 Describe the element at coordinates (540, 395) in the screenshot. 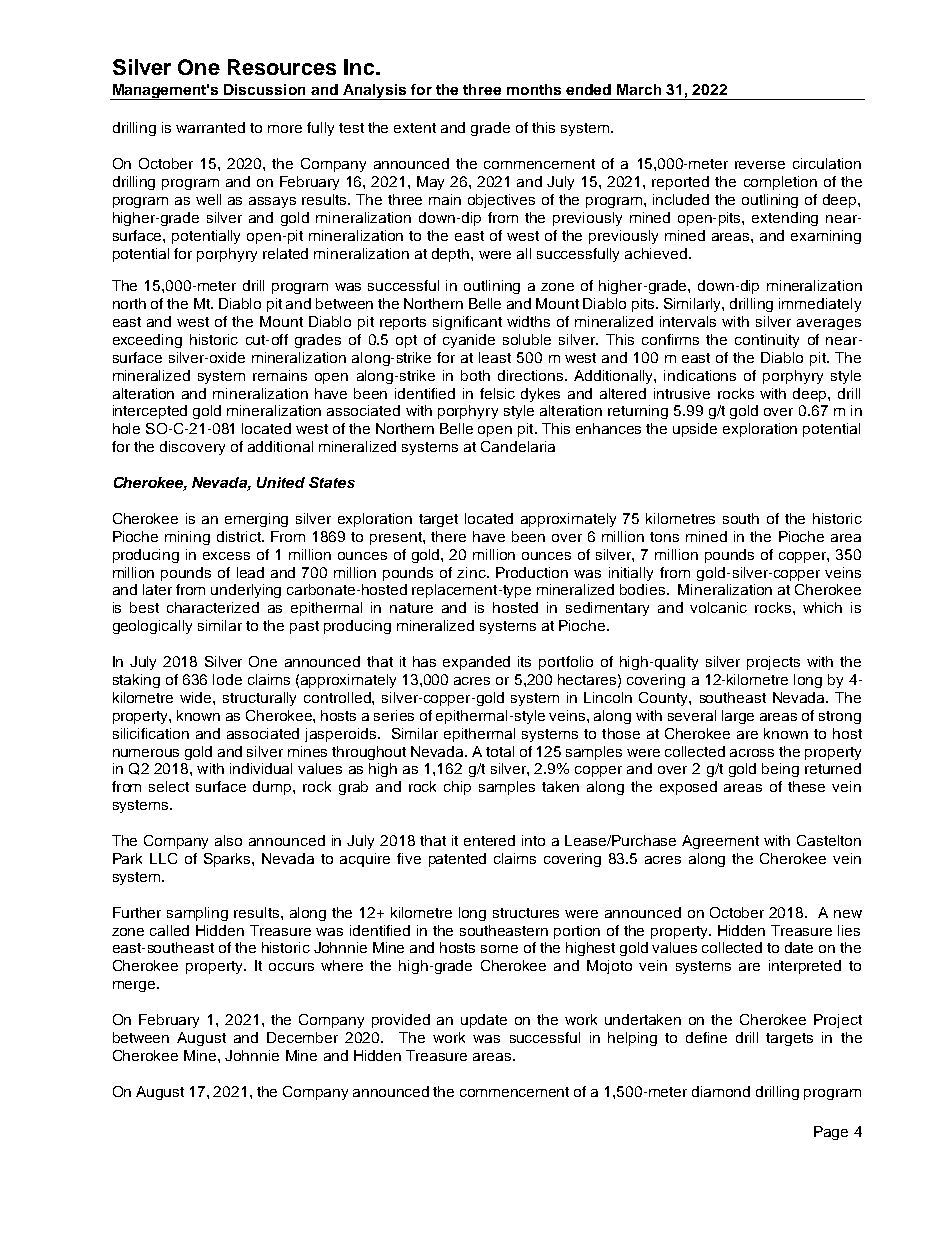

I see `dykes` at that location.
